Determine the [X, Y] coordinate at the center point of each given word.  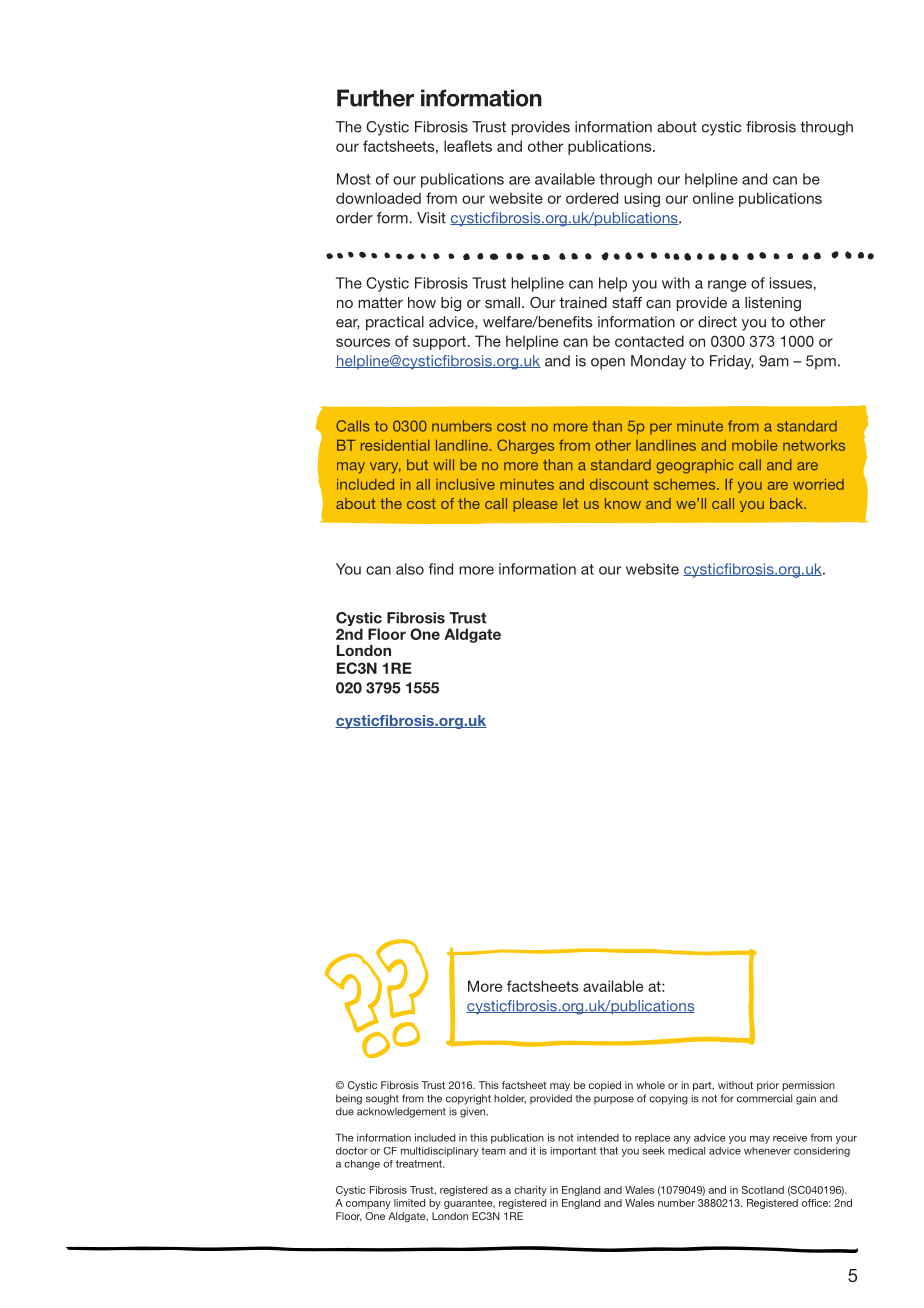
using [642, 199]
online [713, 198]
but [417, 464]
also [410, 569]
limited [409, 1203]
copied [605, 1086]
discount [619, 484]
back [788, 503]
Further [375, 98]
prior [768, 1086]
